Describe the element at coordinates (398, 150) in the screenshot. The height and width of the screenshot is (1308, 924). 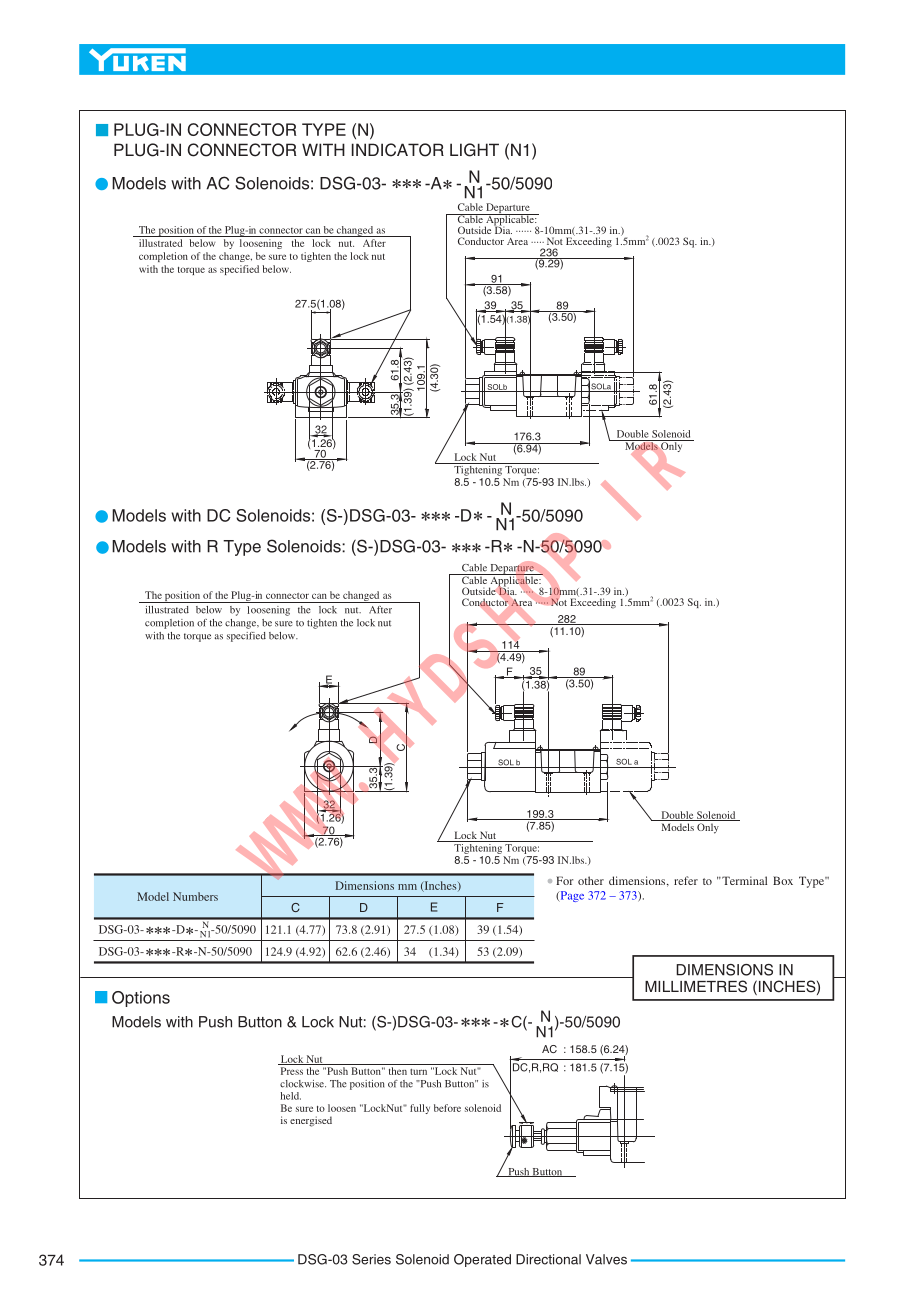
I see `INDICATOR` at that location.
